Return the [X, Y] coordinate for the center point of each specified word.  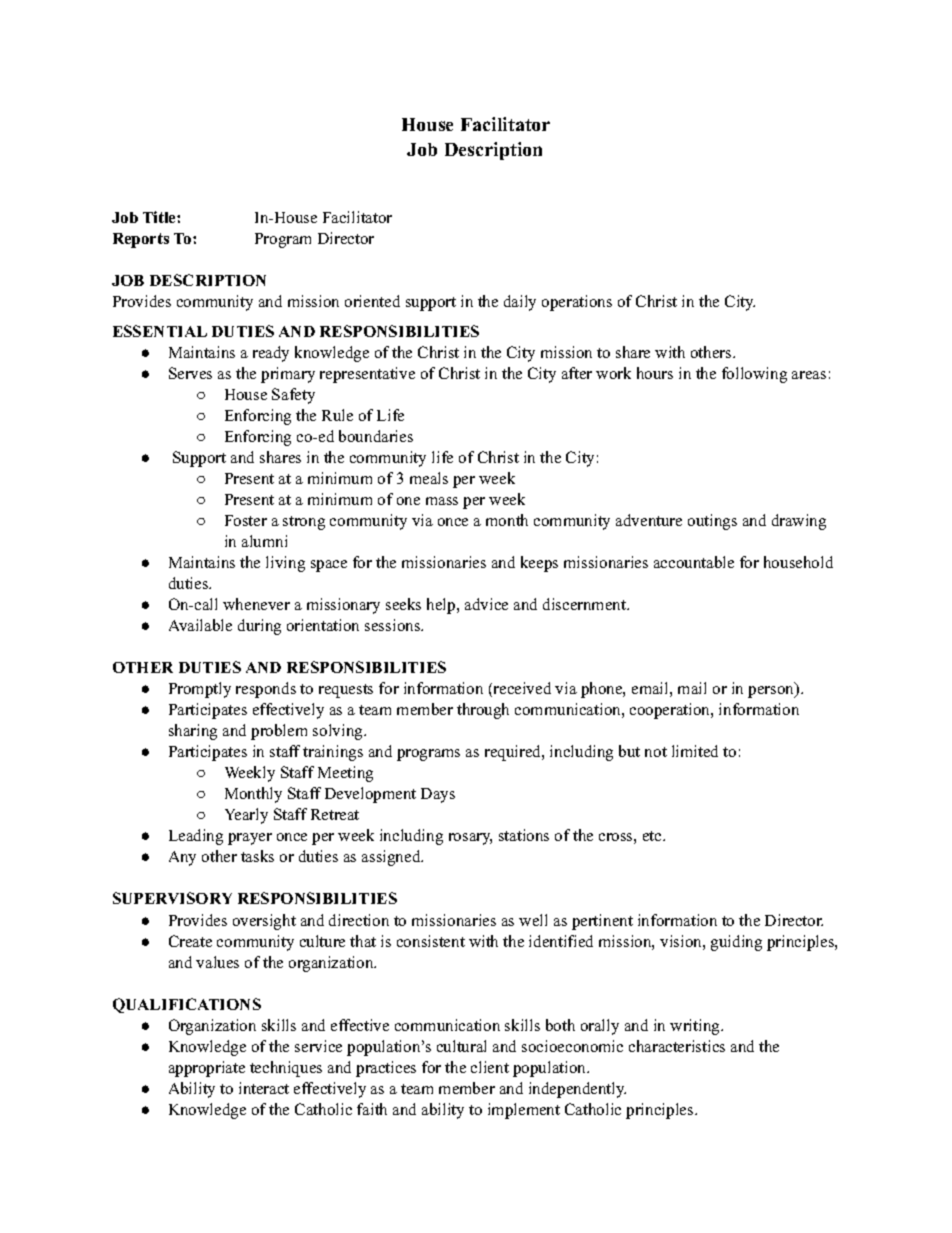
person [772, 691]
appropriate [207, 1069]
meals [429, 478]
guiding [736, 943]
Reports [141, 240]
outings [712, 522]
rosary [470, 839]
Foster [246, 520]
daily [520, 303]
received [521, 689]
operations [577, 303]
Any [182, 858]
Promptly [200, 690]
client [490, 1067]
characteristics [677, 1046]
